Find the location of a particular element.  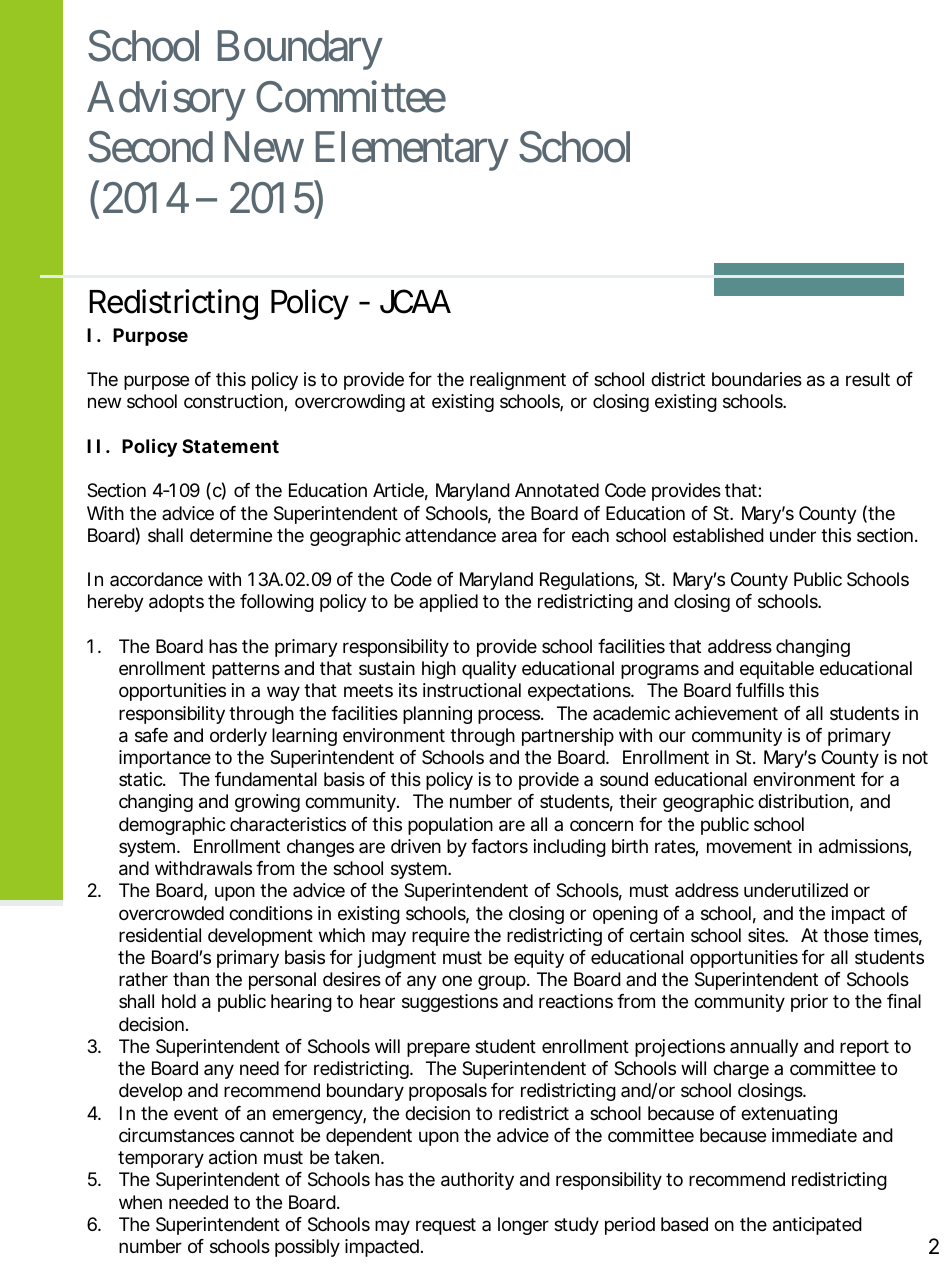

population is located at coordinates (450, 826).
